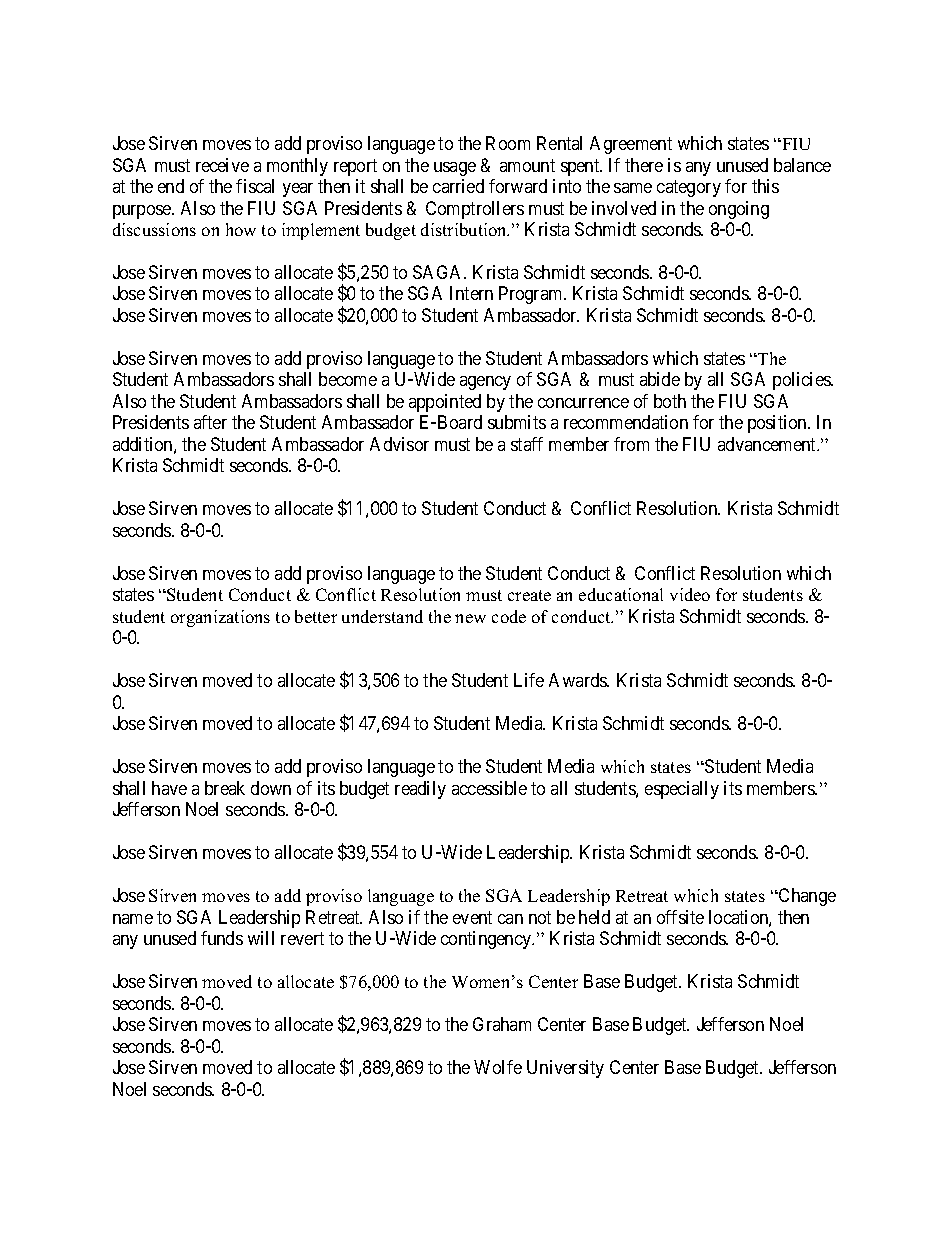 This page has height=1233, width=952. I want to click on Graham, so click(502, 1024).
